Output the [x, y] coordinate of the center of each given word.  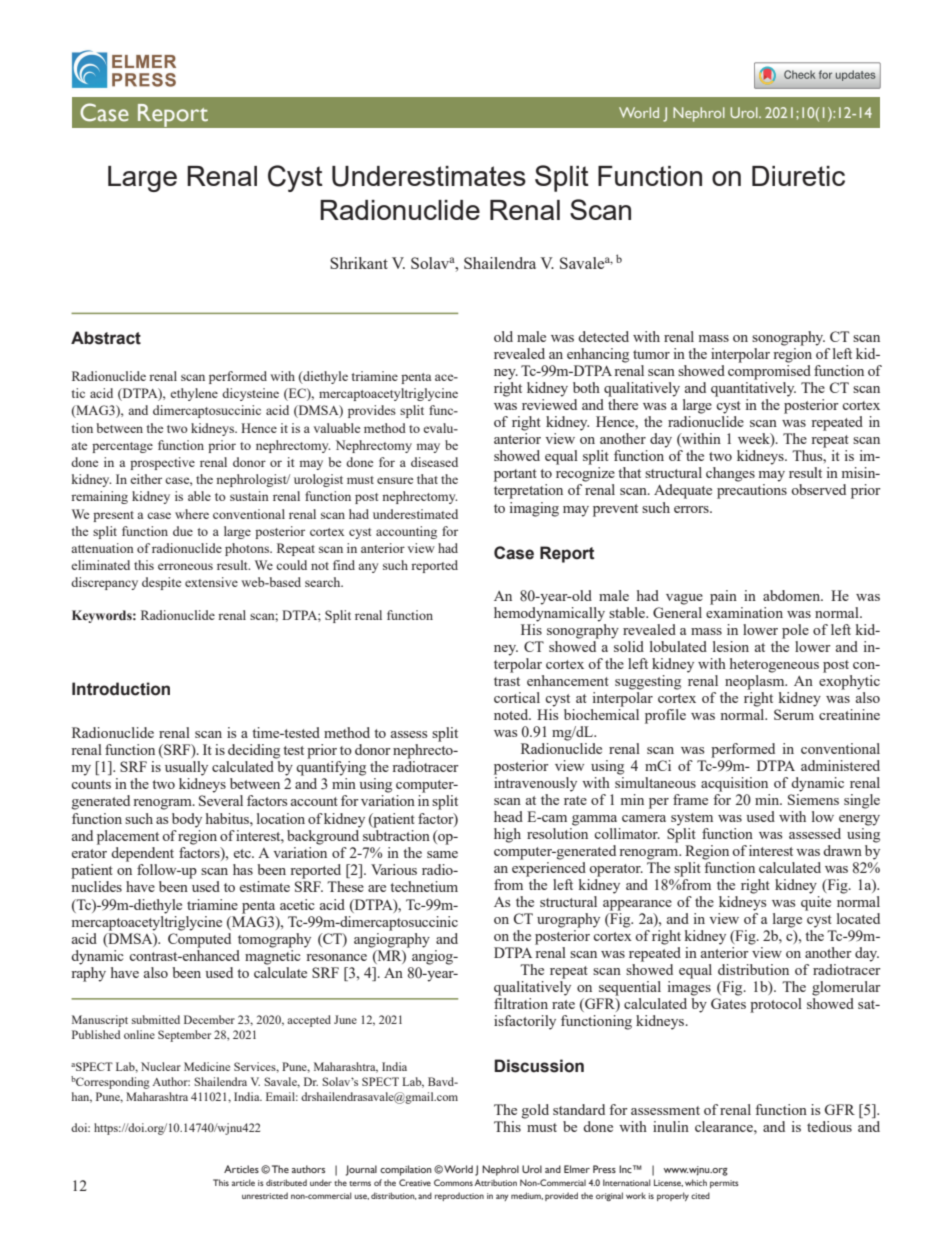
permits [724, 1184]
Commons [453, 1182]
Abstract [106, 338]
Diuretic [798, 176]
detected [603, 336]
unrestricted [265, 1195]
